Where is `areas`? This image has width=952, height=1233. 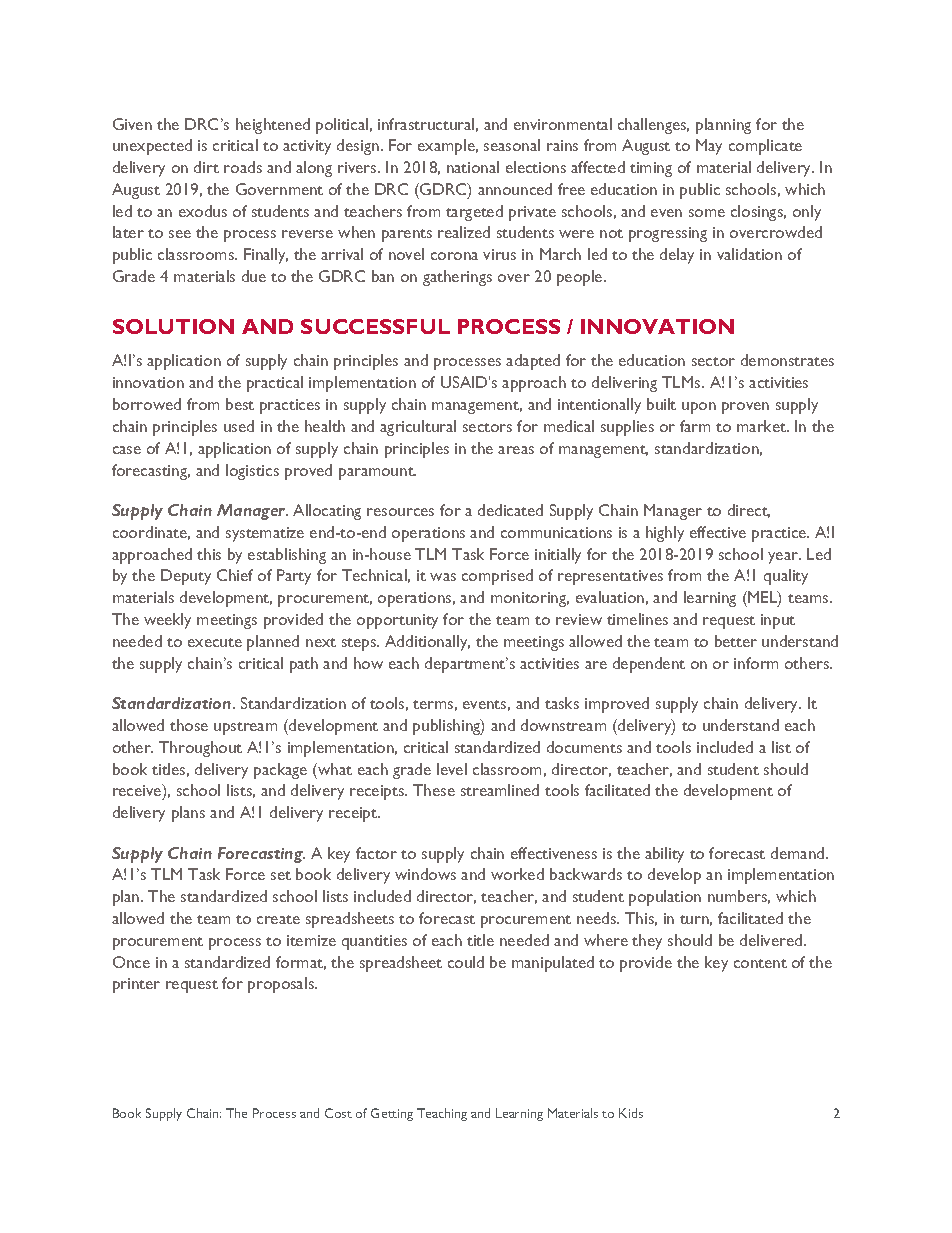
areas is located at coordinates (516, 450).
